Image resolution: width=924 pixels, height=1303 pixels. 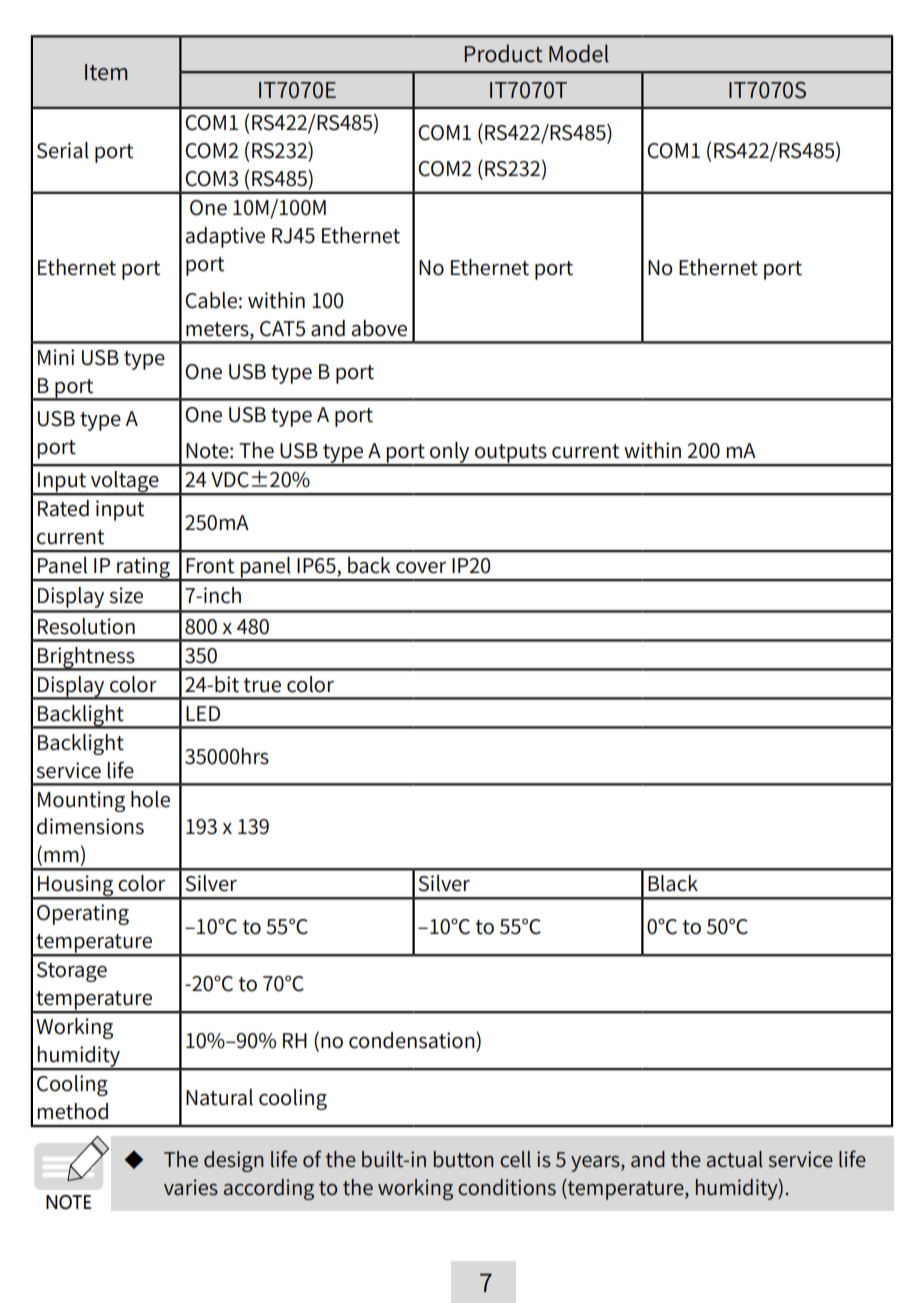 What do you see at coordinates (504, 53) in the screenshot?
I see `Product` at bounding box center [504, 53].
